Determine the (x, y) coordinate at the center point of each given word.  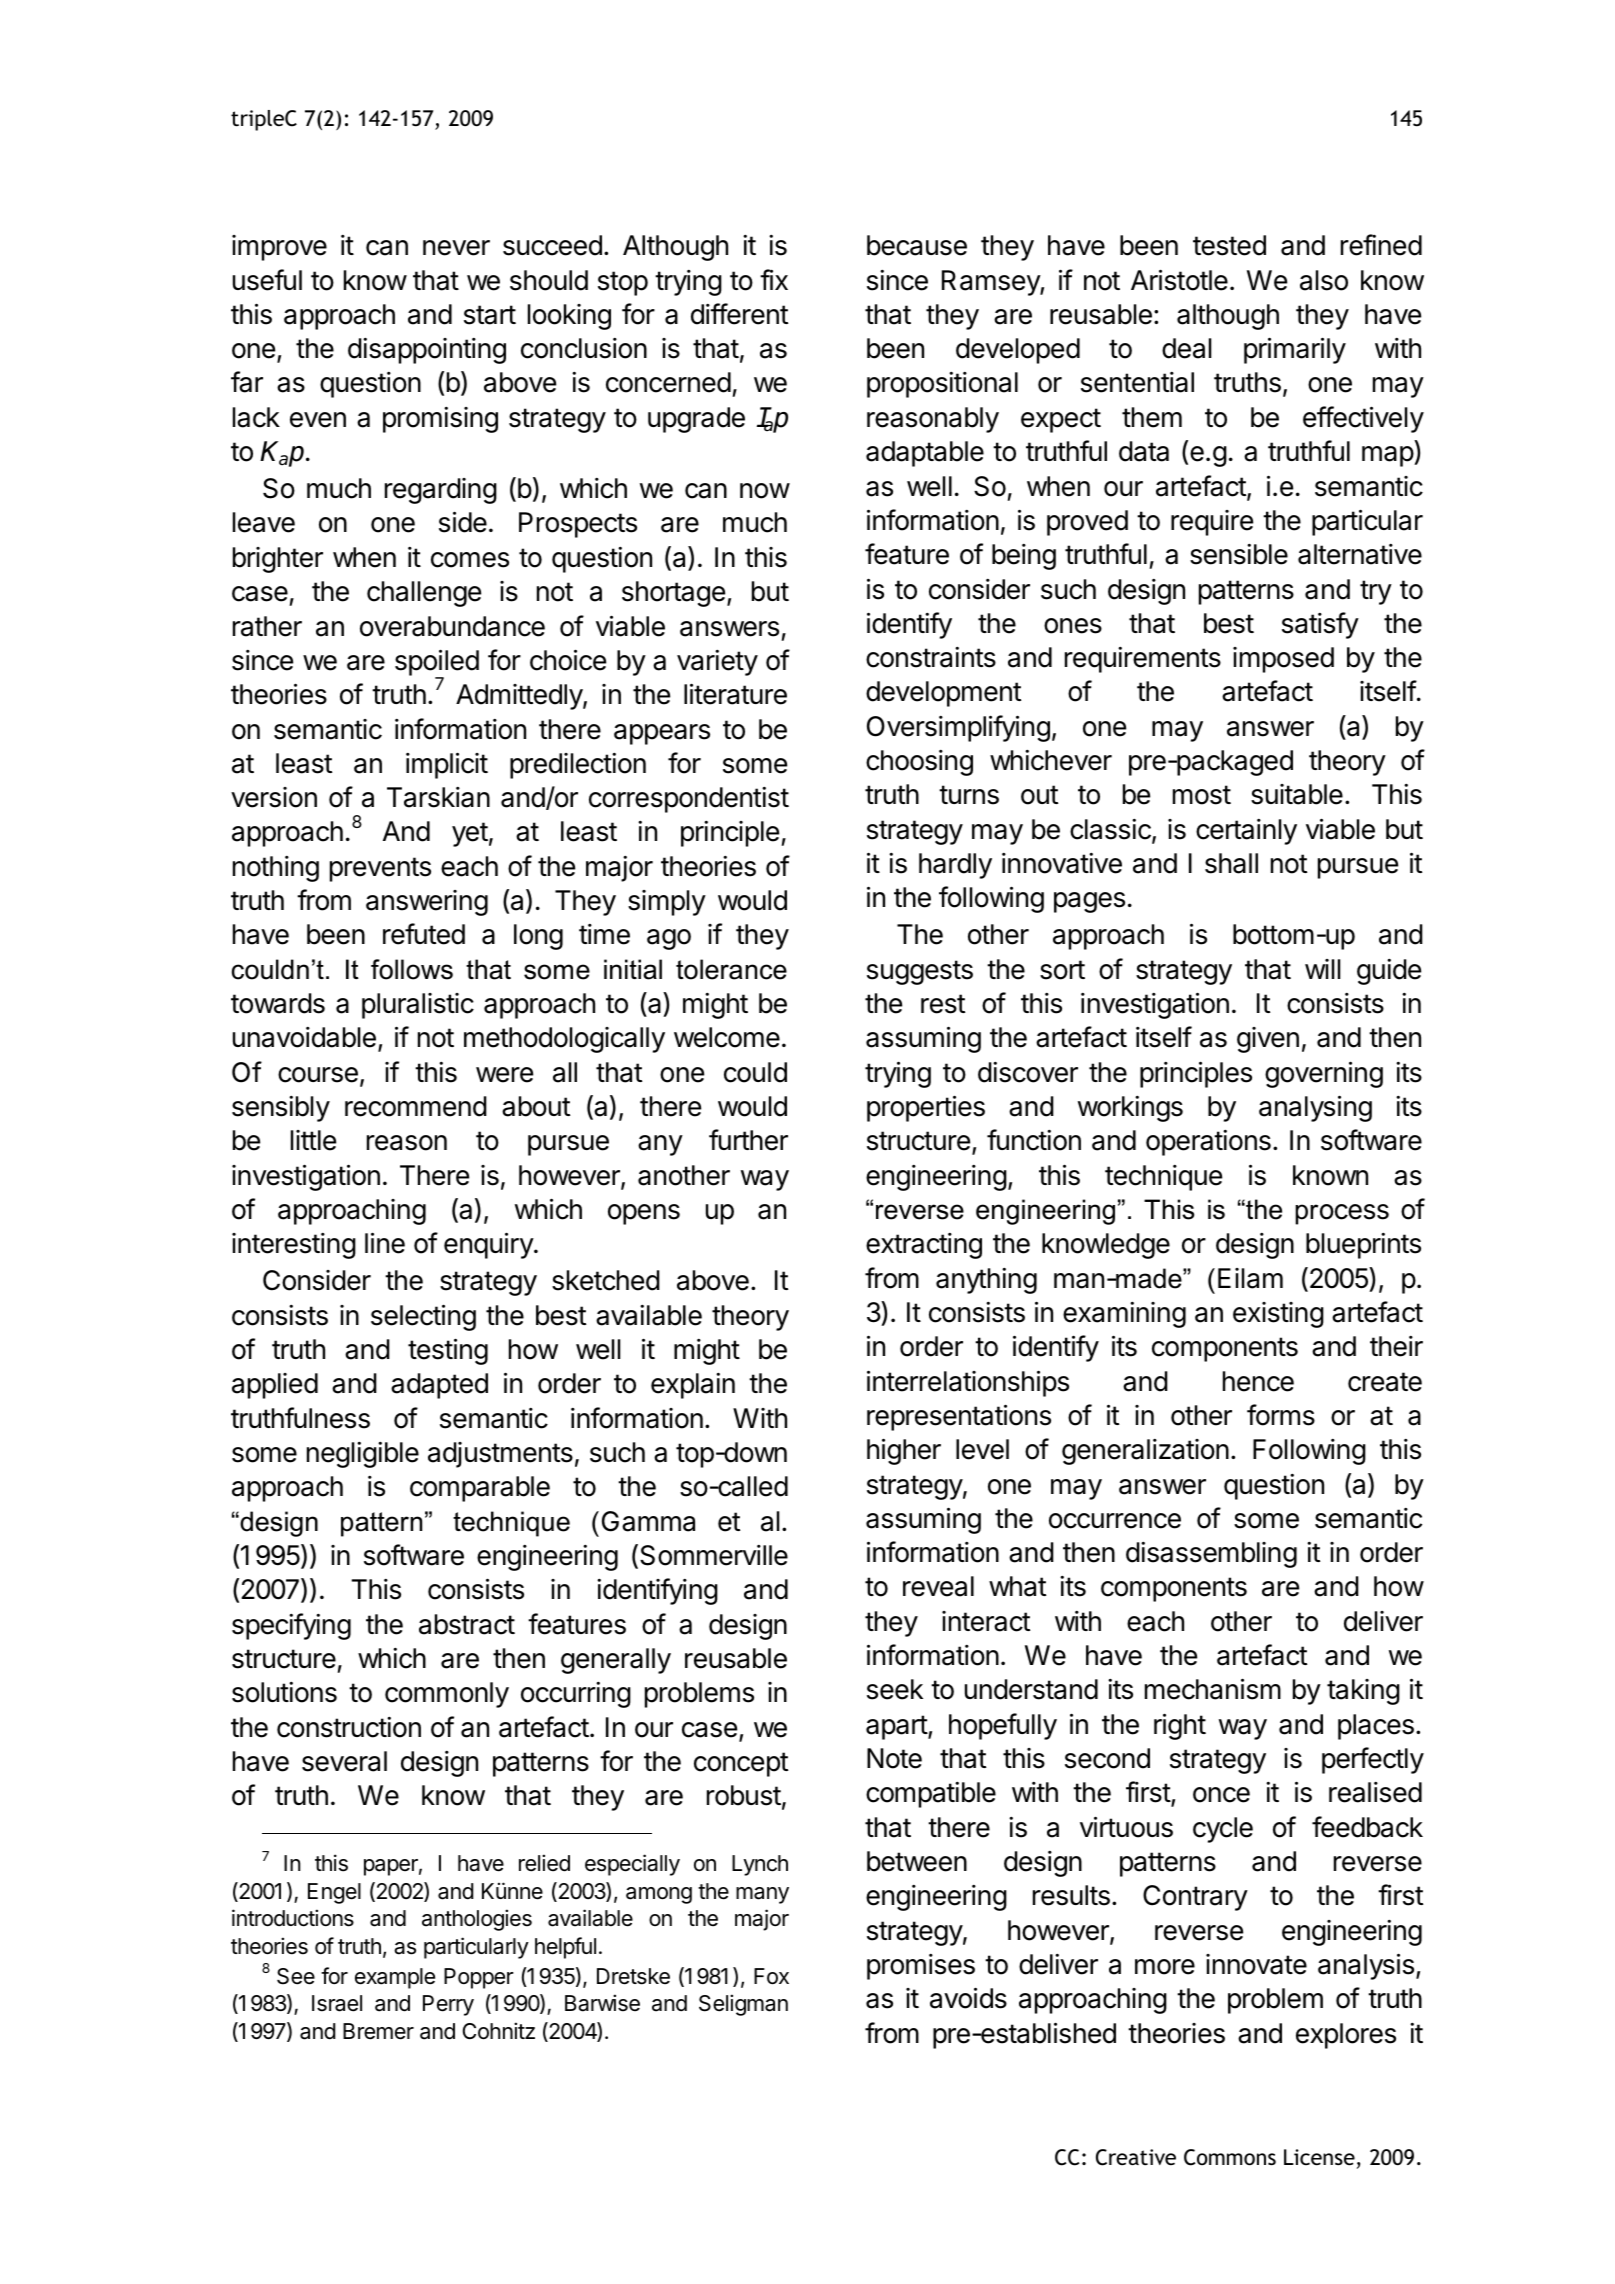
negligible (363, 1454)
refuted (424, 934)
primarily (1295, 350)
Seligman (743, 2005)
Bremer (378, 2031)
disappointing (427, 350)
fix (774, 279)
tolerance (731, 969)
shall (1231, 863)
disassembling (1211, 1554)
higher (904, 1451)
